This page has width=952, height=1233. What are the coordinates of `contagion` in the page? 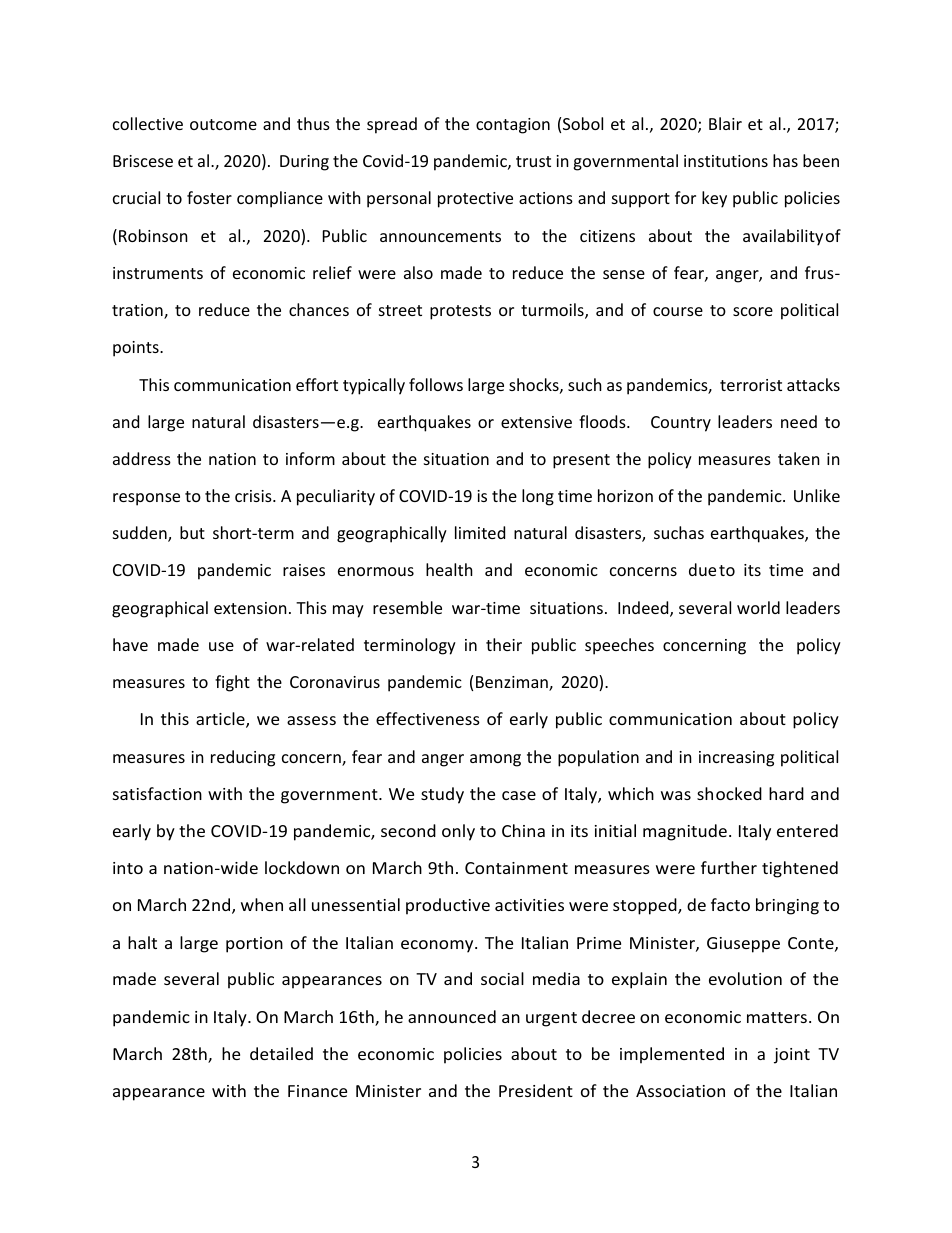 It's located at (513, 126).
